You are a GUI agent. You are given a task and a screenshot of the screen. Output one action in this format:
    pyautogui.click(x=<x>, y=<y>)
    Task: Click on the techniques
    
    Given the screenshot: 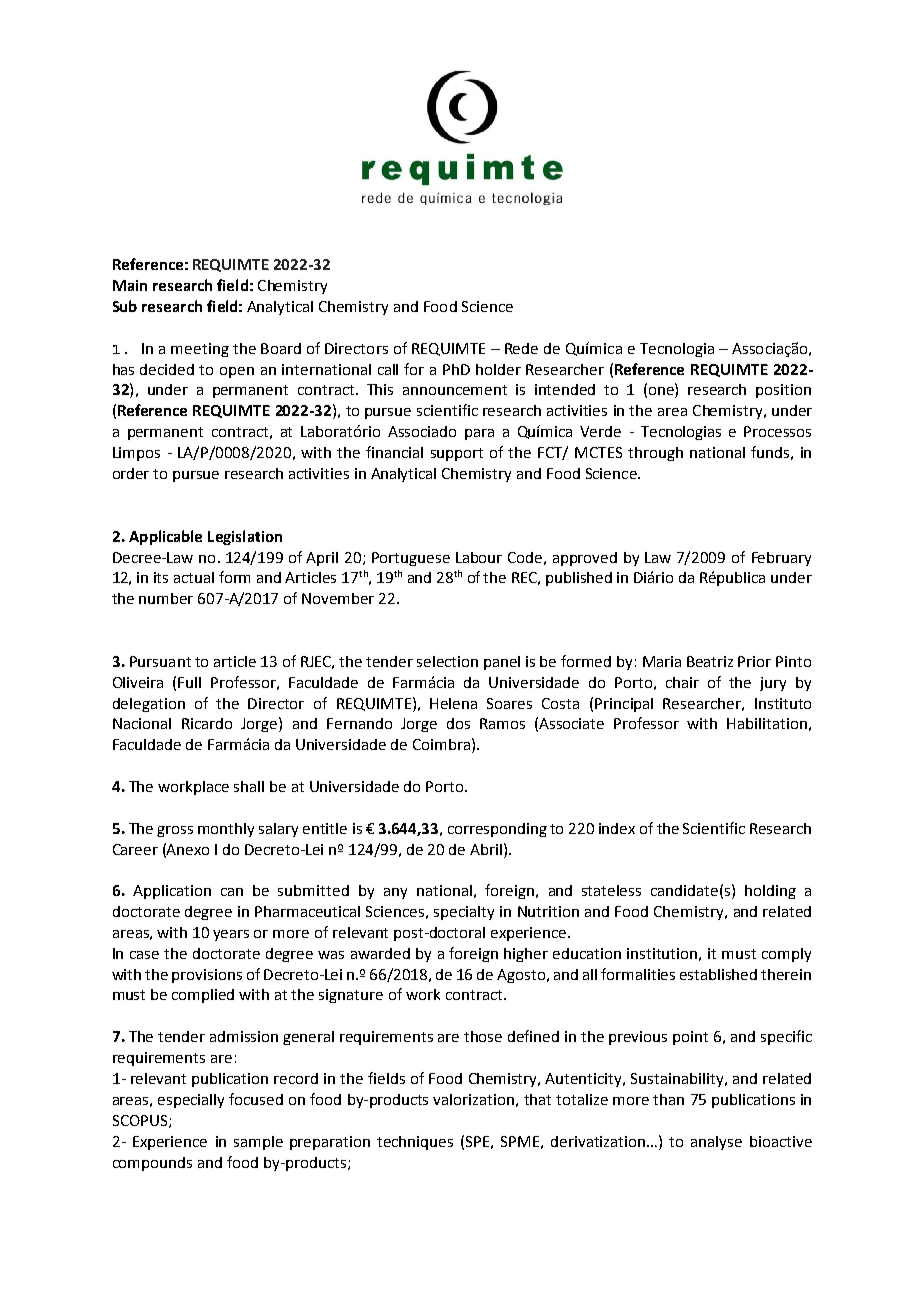 What is the action you would take?
    pyautogui.click(x=415, y=1143)
